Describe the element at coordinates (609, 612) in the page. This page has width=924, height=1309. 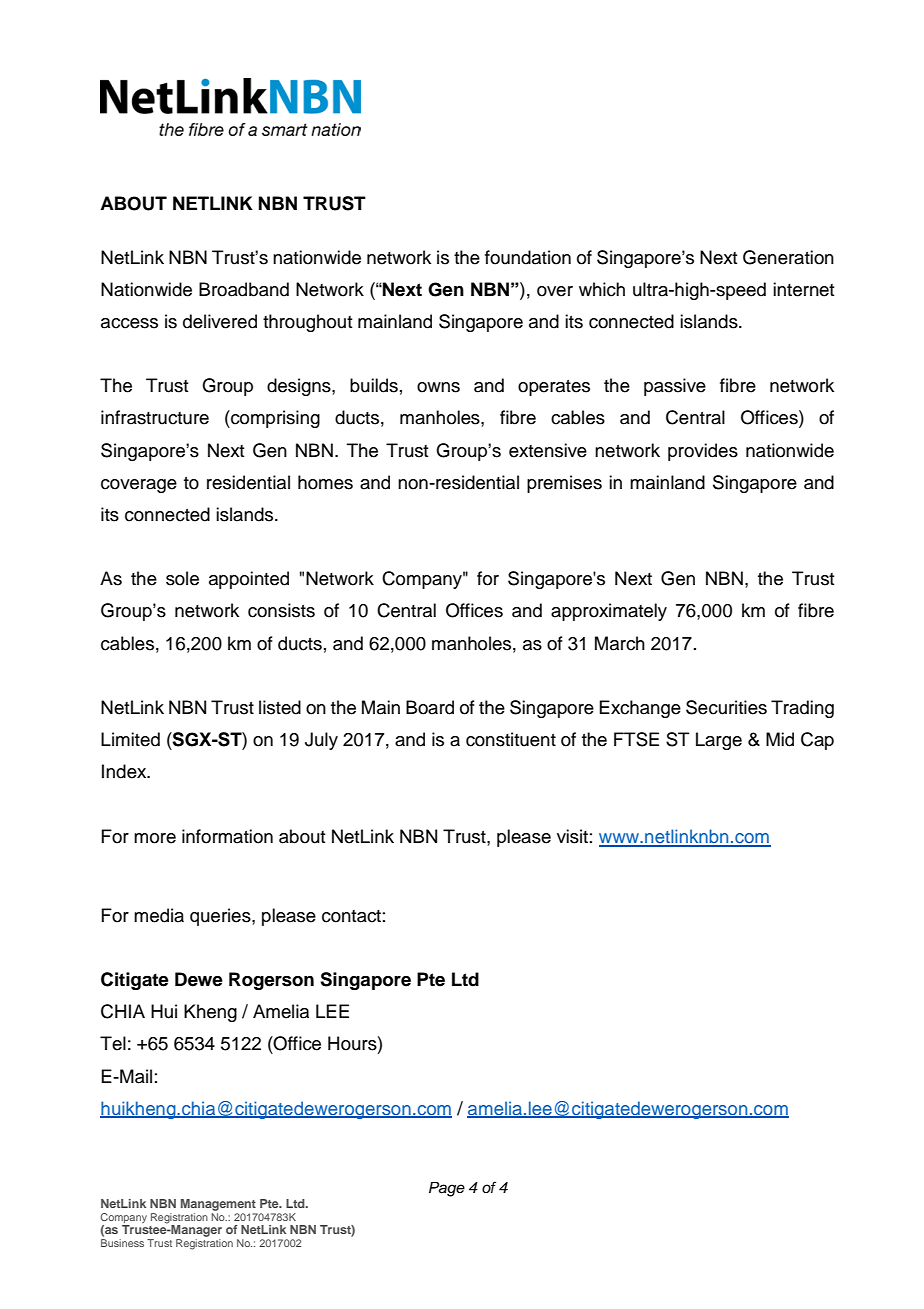
I see `approximately` at that location.
